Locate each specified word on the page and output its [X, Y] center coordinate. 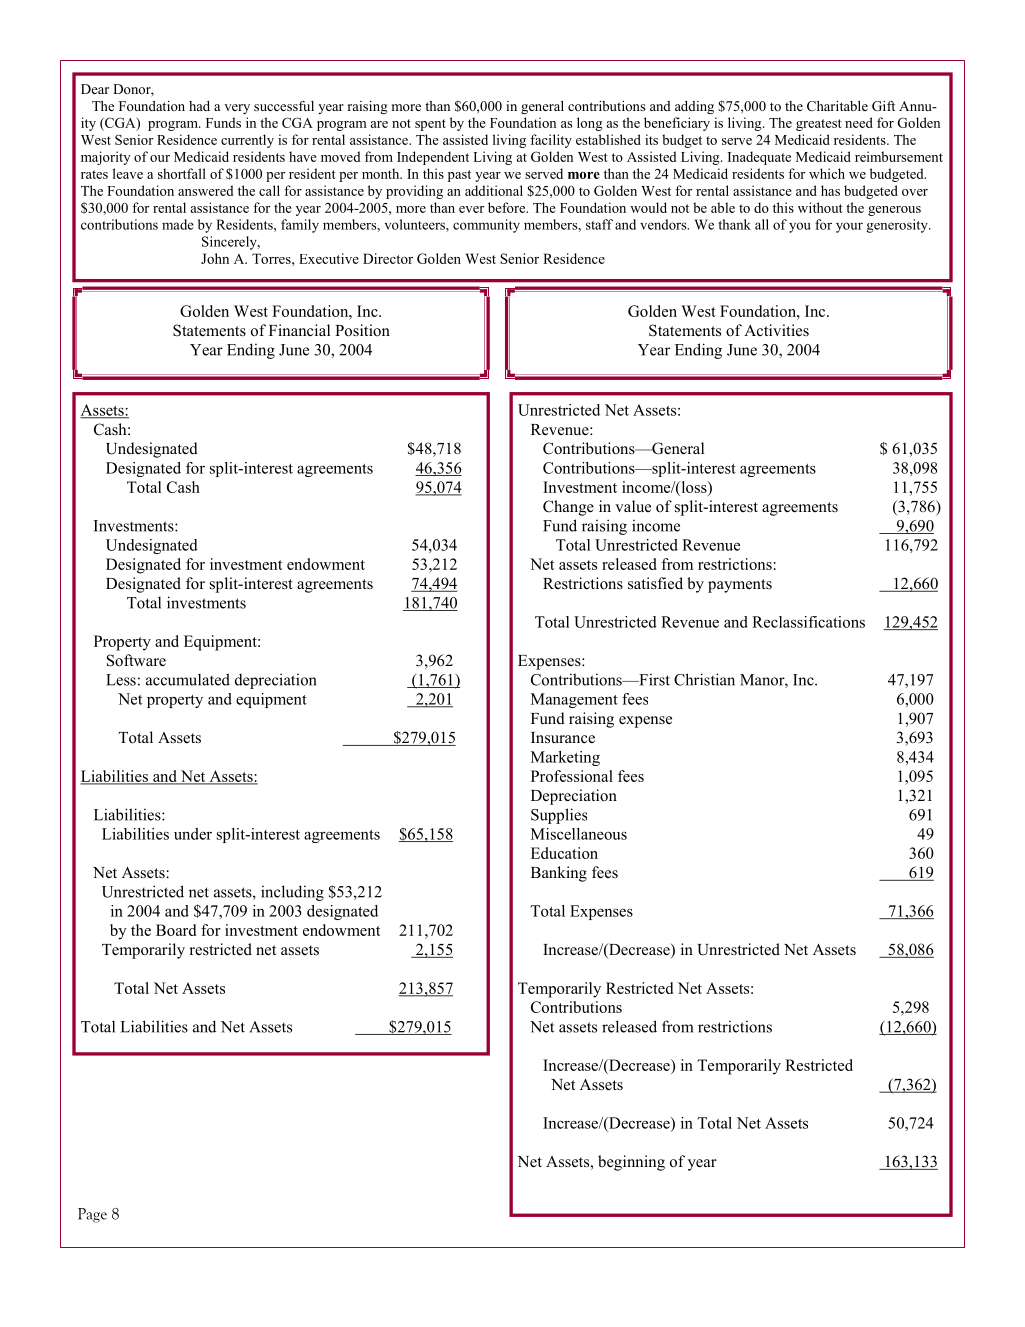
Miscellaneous [579, 834]
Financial [299, 330]
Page [92, 1215]
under [193, 834]
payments [740, 586]
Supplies [559, 816]
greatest [819, 125]
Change [568, 508]
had [199, 106]
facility [551, 141]
